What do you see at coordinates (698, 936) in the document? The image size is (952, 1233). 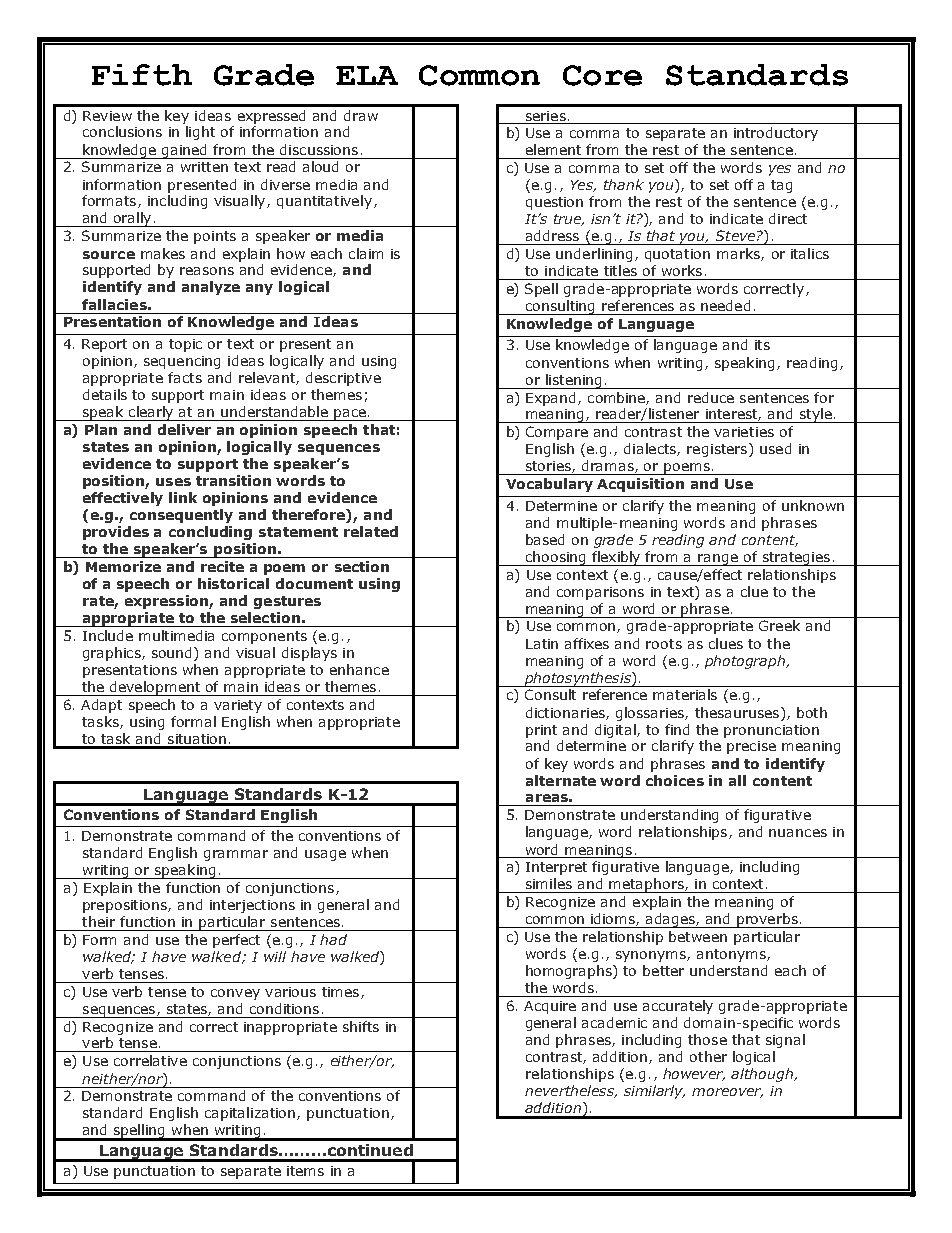 I see `between` at bounding box center [698, 936].
